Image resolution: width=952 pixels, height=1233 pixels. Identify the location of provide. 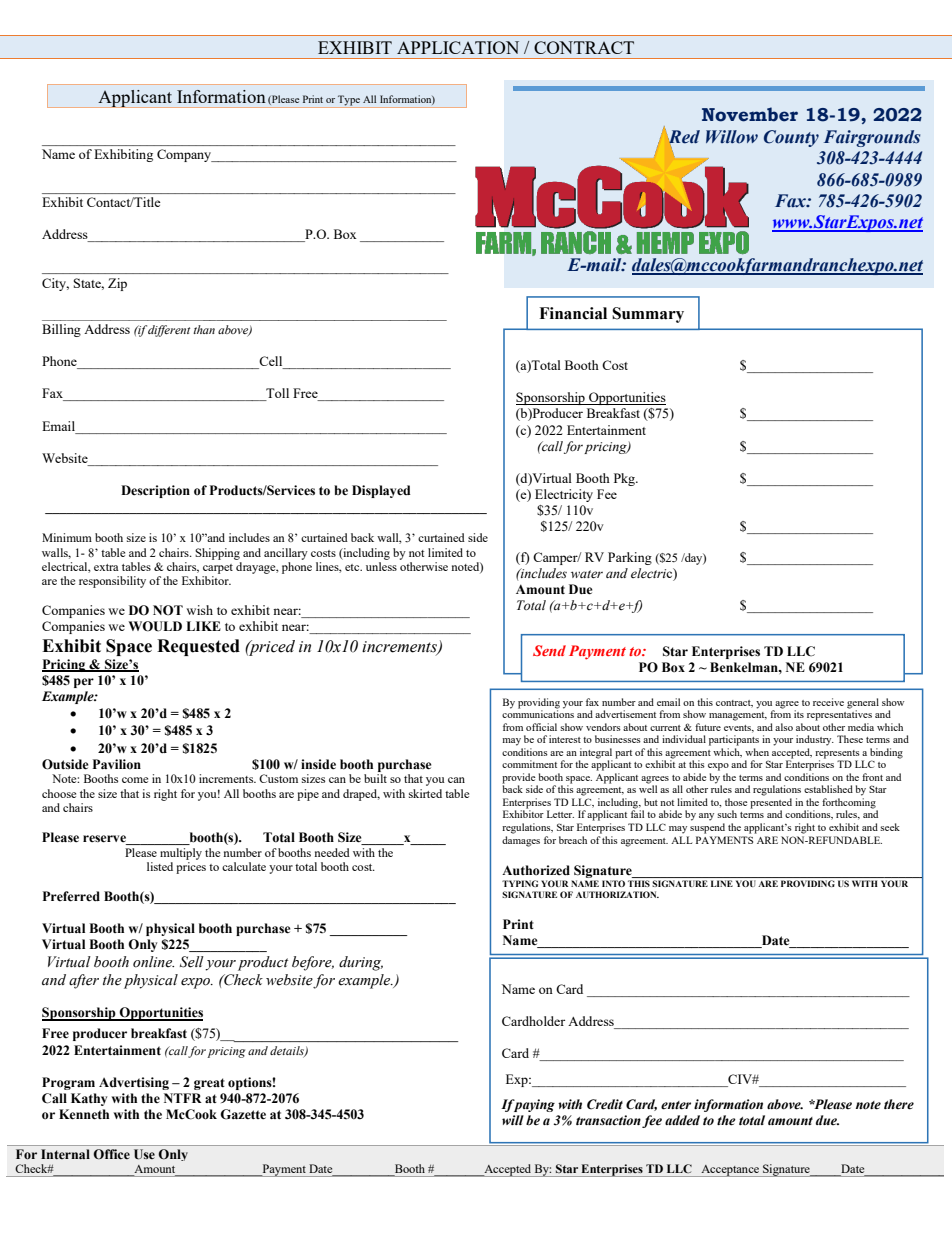
(519, 779).
